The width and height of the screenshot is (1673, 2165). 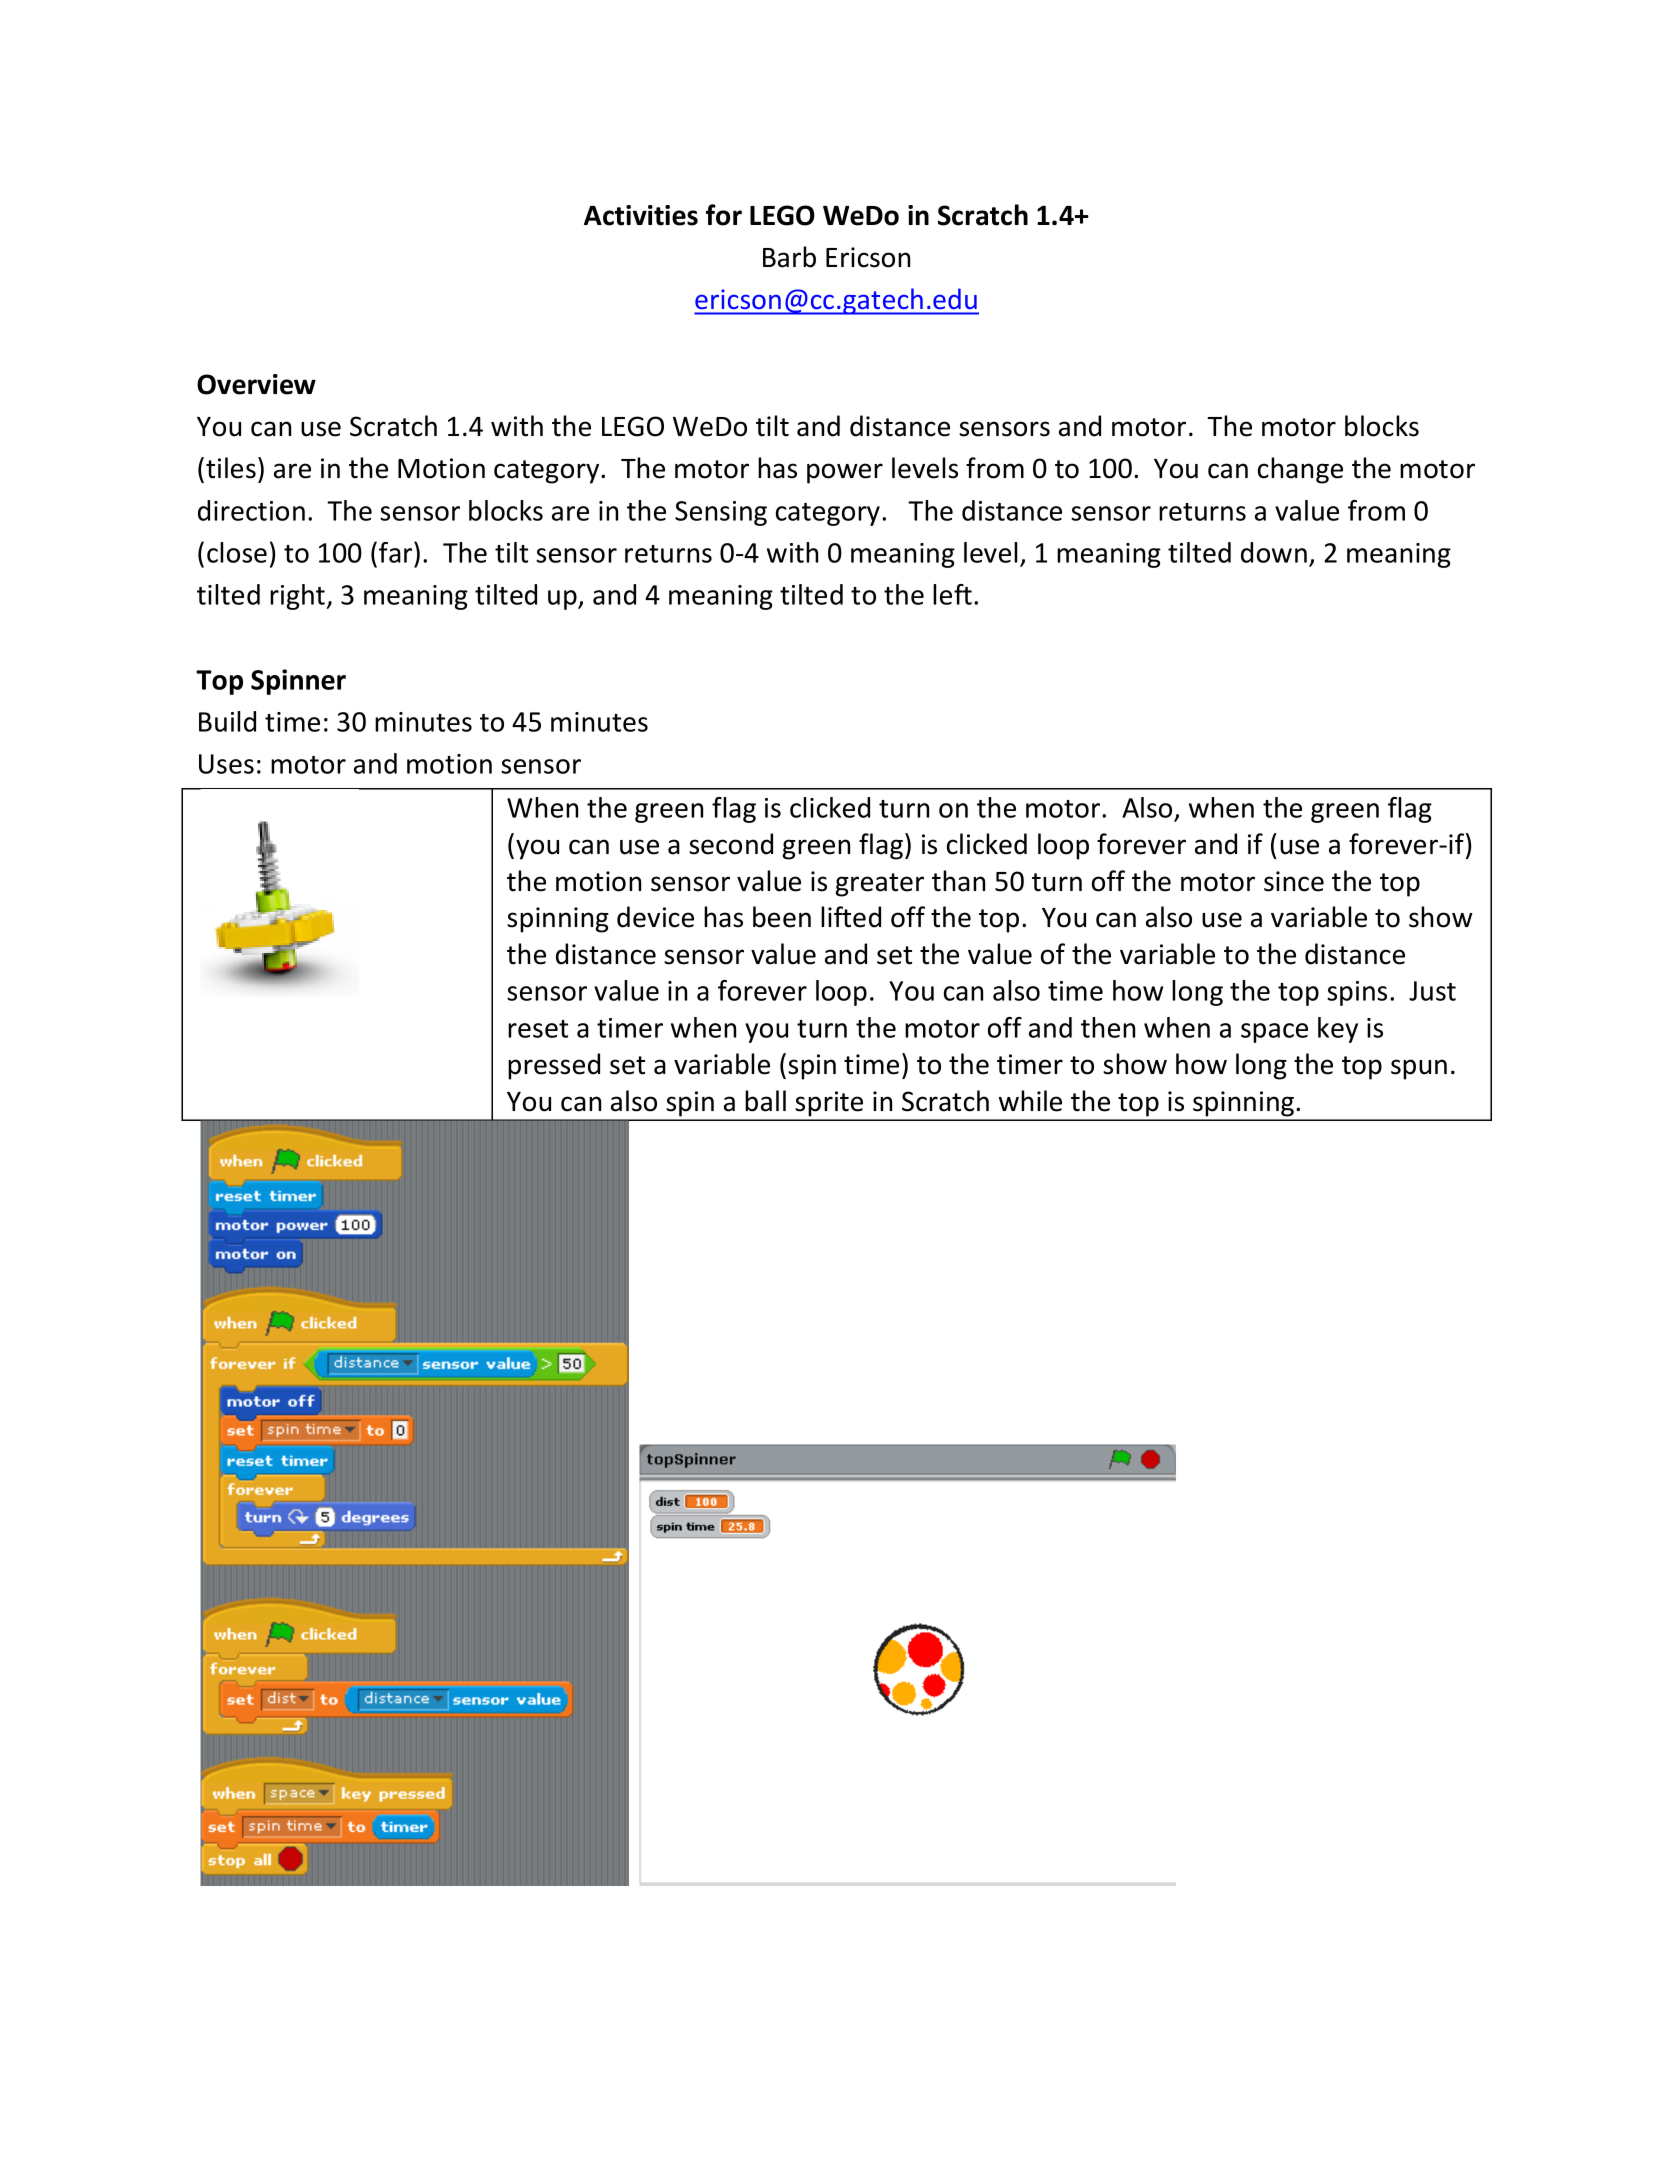 I want to click on greater, so click(x=880, y=885).
